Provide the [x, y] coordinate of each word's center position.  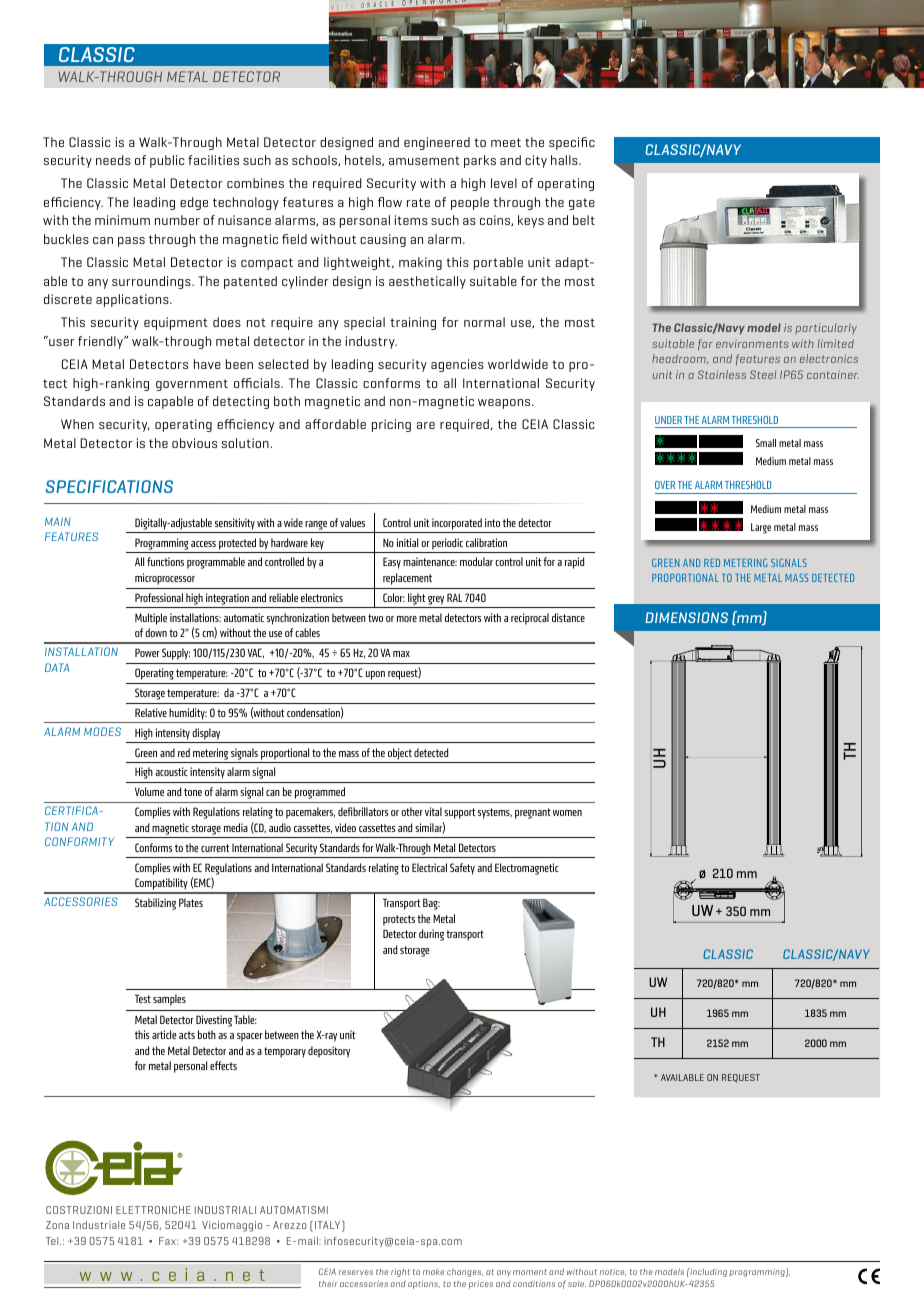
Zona [57, 1225]
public [167, 161]
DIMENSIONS [686, 617]
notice [613, 1272]
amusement [424, 160]
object [400, 754]
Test [143, 998]
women [567, 813]
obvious [194, 443]
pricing [391, 425]
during [431, 935]
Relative [151, 712]
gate [582, 204]
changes [465, 1273]
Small [766, 443]
